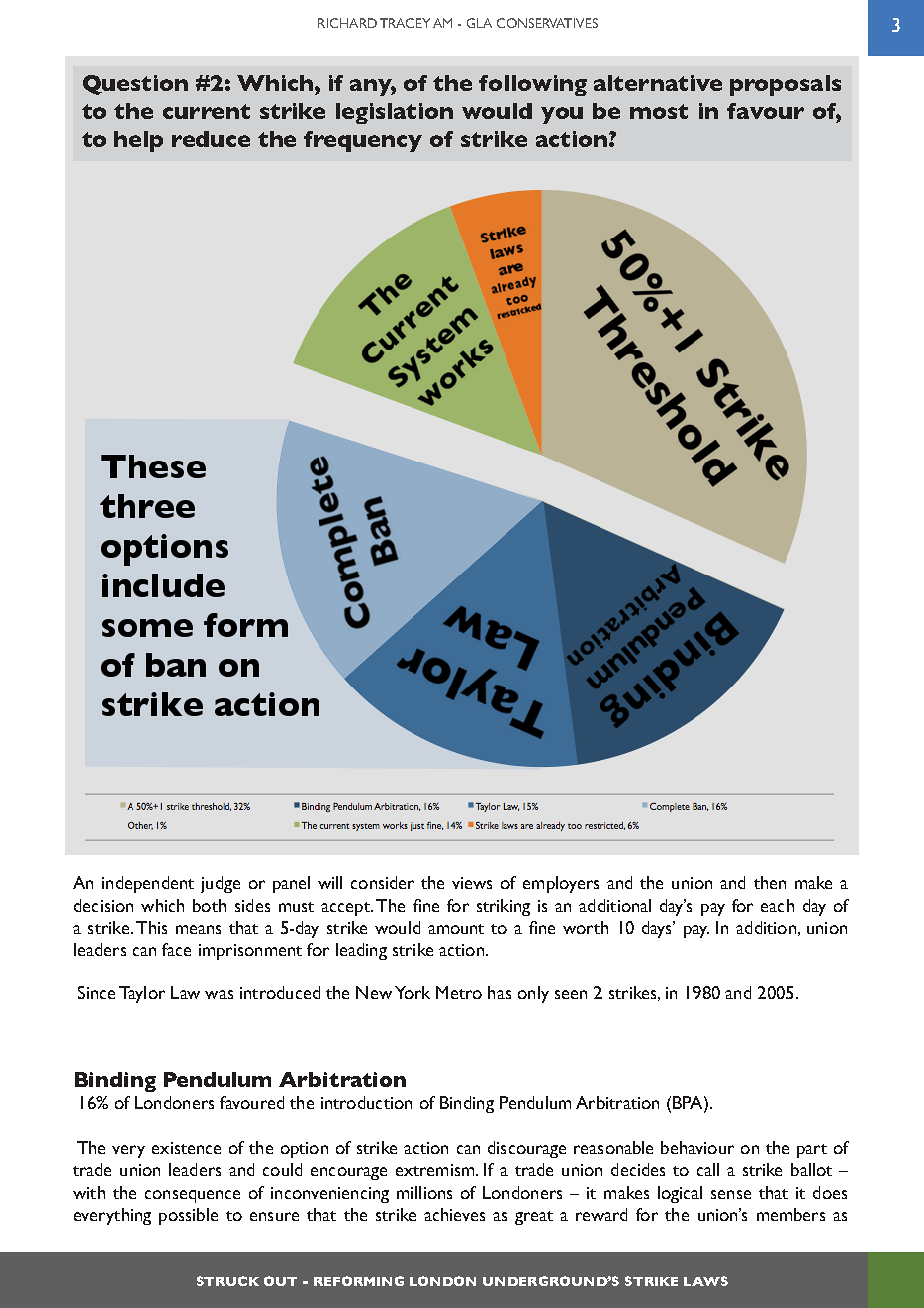  What do you see at coordinates (135, 85) in the screenshot?
I see `Question` at bounding box center [135, 85].
